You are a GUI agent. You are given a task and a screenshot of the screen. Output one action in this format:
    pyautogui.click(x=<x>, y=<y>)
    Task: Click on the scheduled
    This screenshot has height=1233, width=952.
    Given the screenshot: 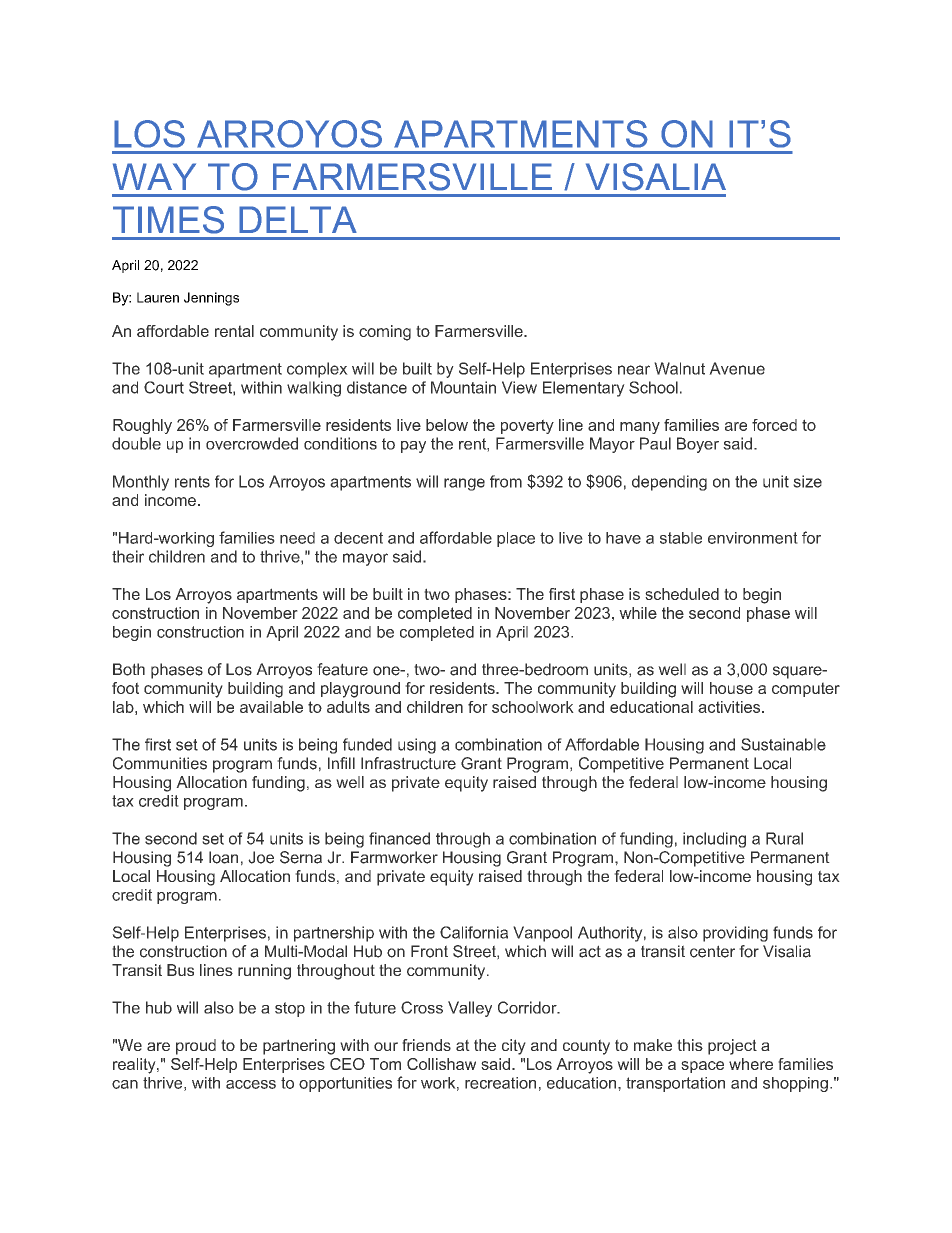 What is the action you would take?
    pyautogui.click(x=682, y=594)
